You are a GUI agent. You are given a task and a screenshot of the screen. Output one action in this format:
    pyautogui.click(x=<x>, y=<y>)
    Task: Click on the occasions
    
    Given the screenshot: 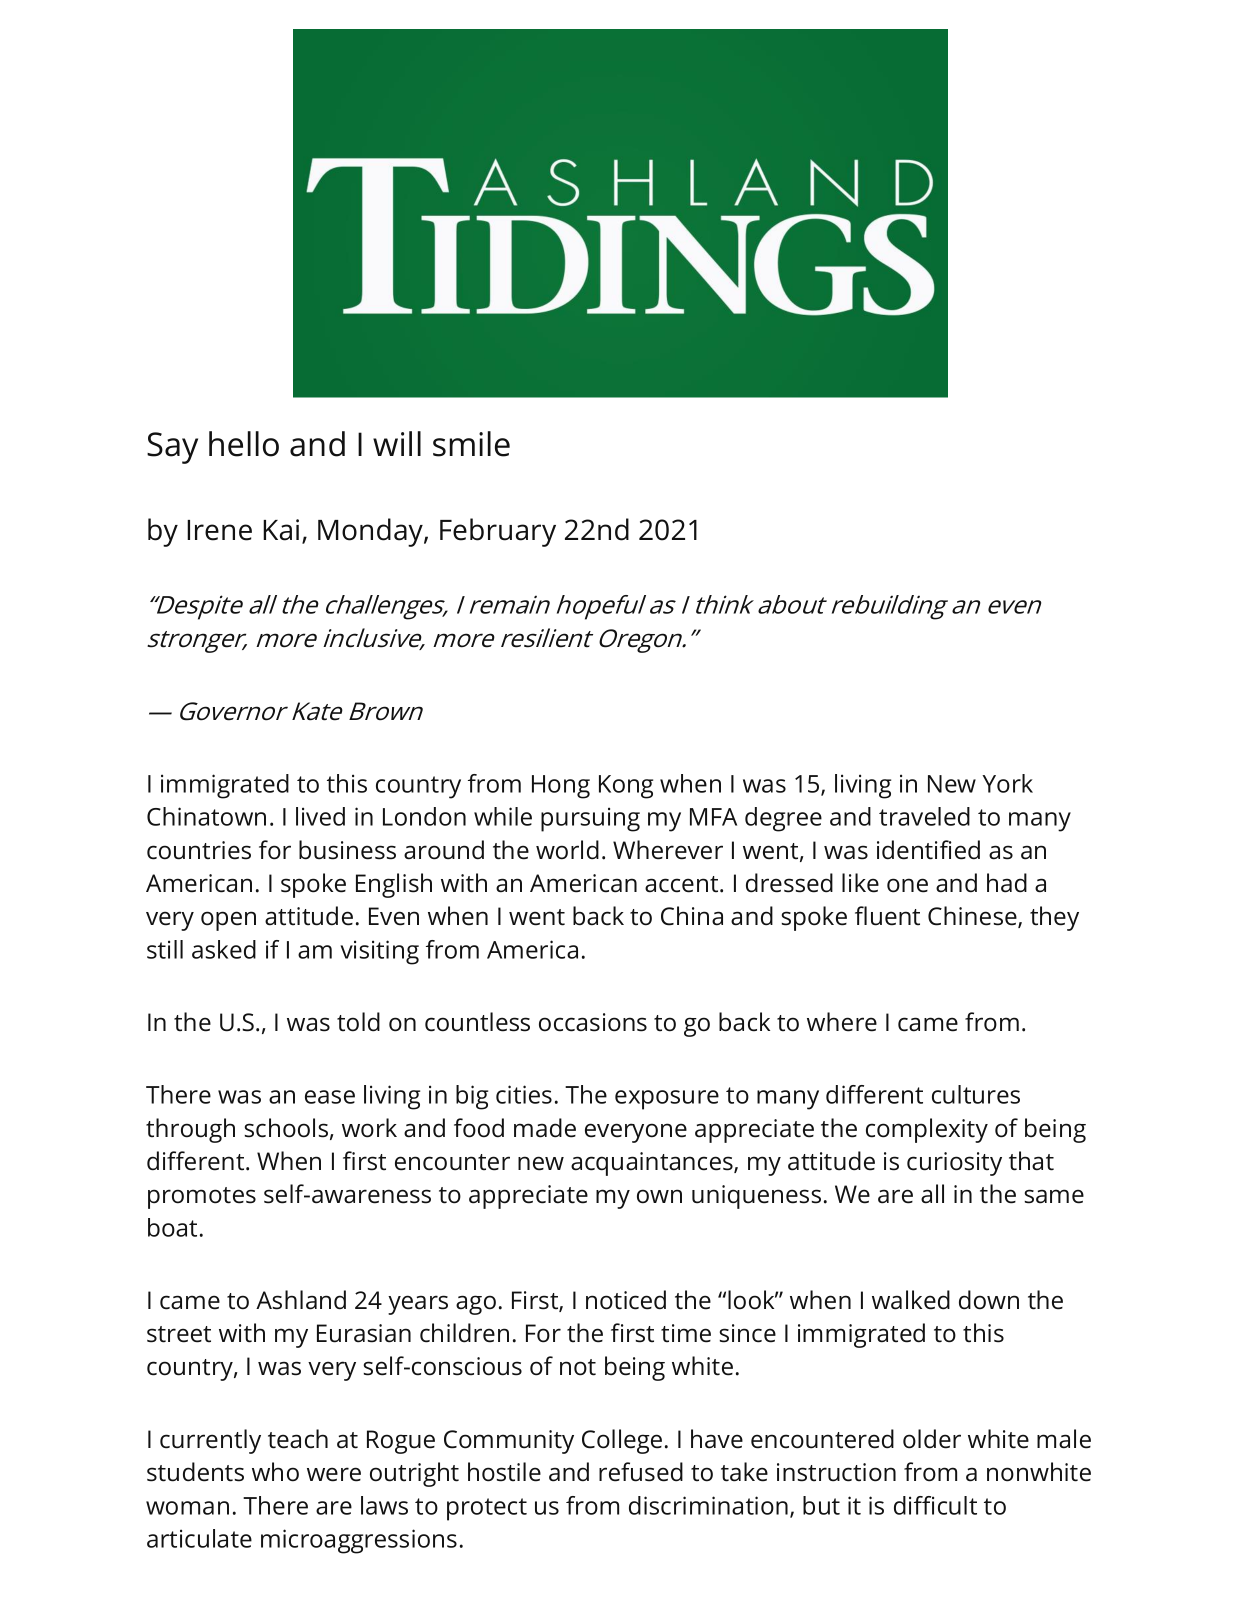 What is the action you would take?
    pyautogui.click(x=593, y=1022)
